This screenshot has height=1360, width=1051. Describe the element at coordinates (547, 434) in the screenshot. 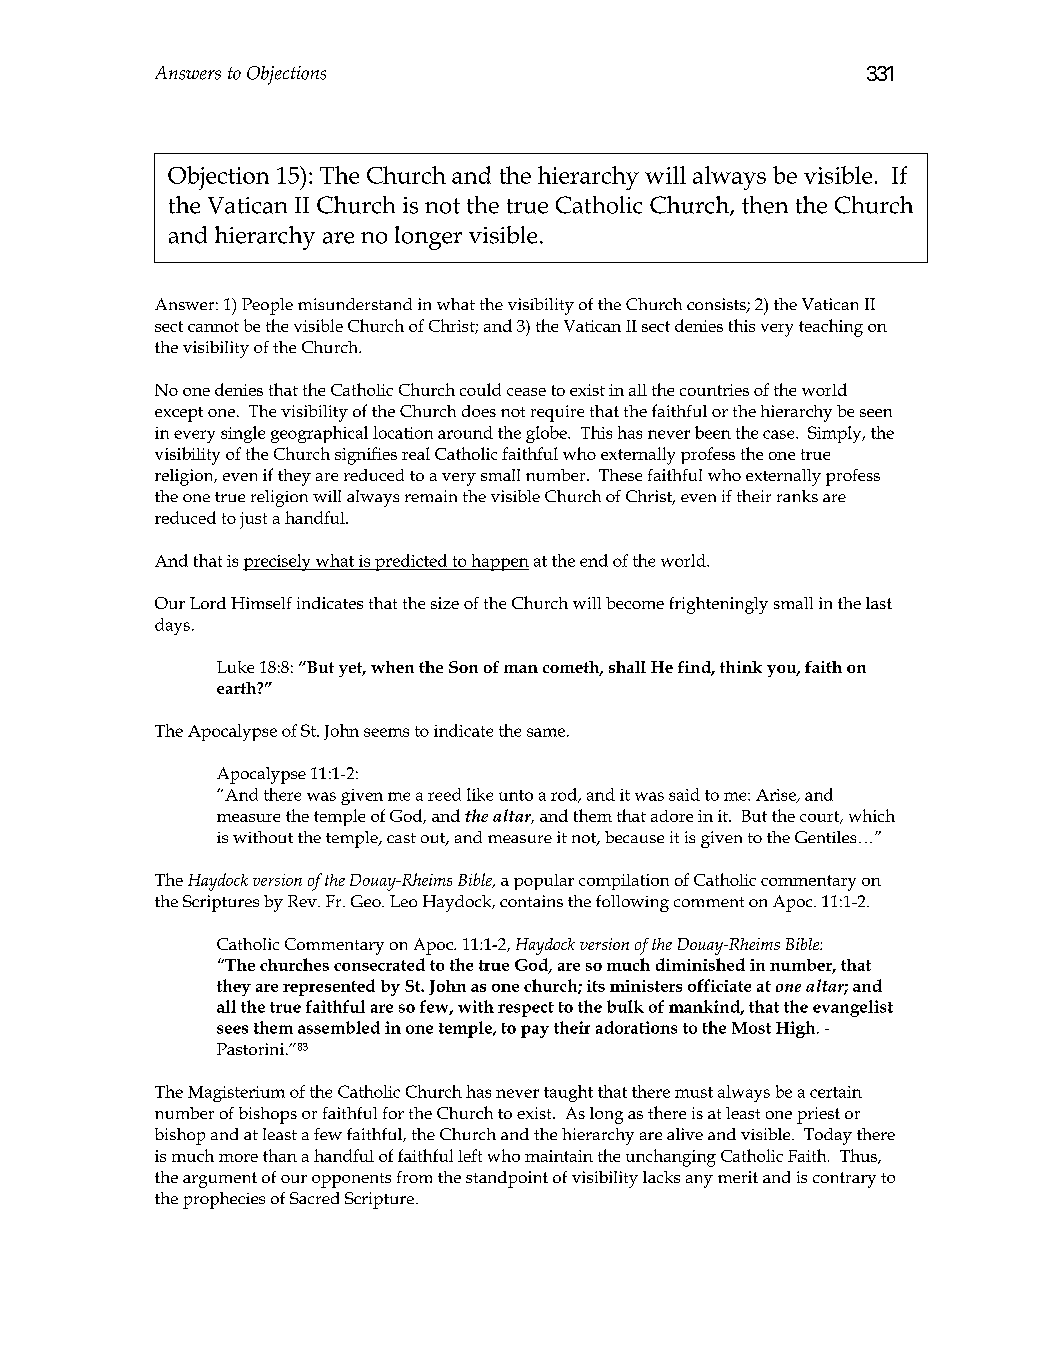

I see `globe` at that location.
